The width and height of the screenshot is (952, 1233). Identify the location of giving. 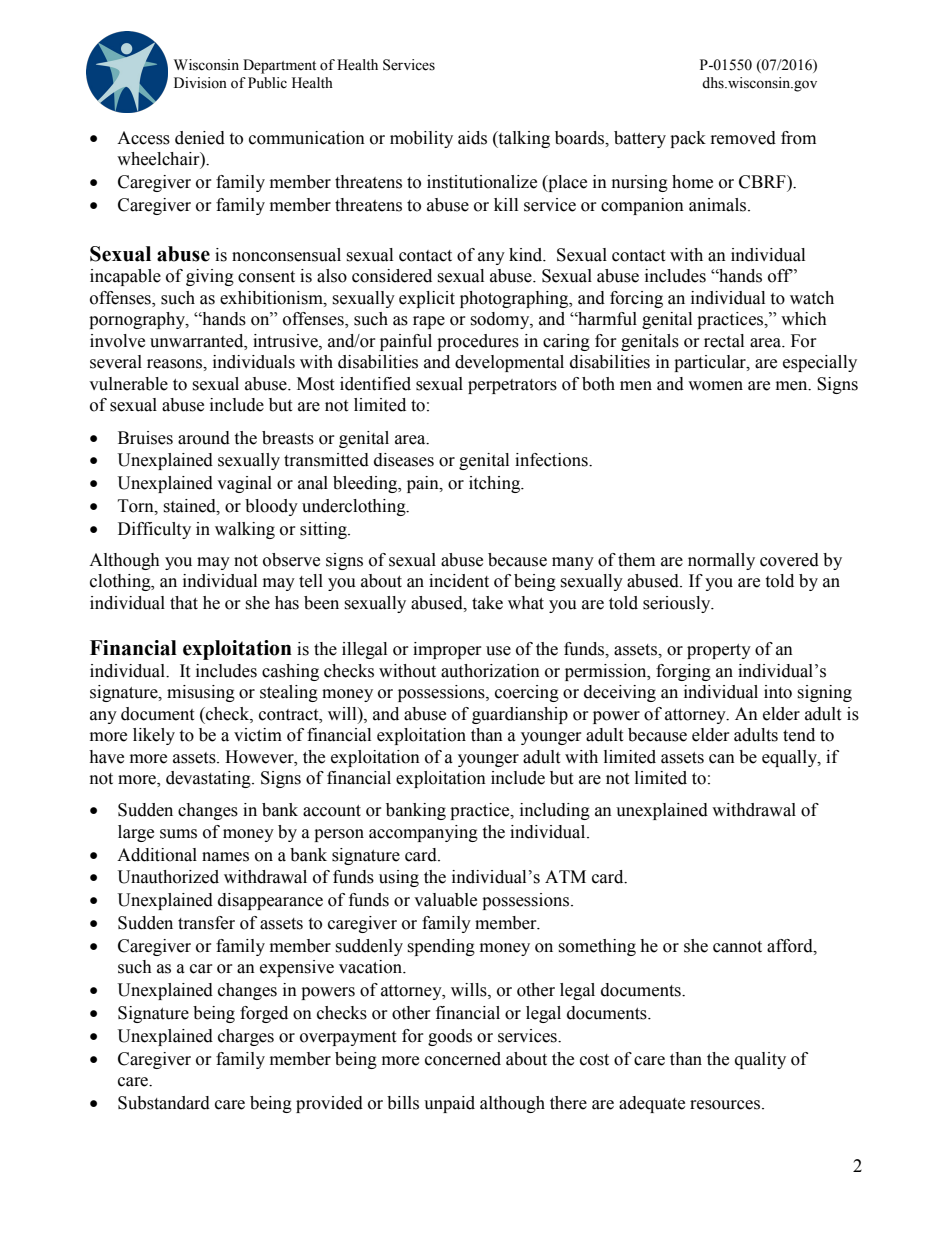
(210, 277).
